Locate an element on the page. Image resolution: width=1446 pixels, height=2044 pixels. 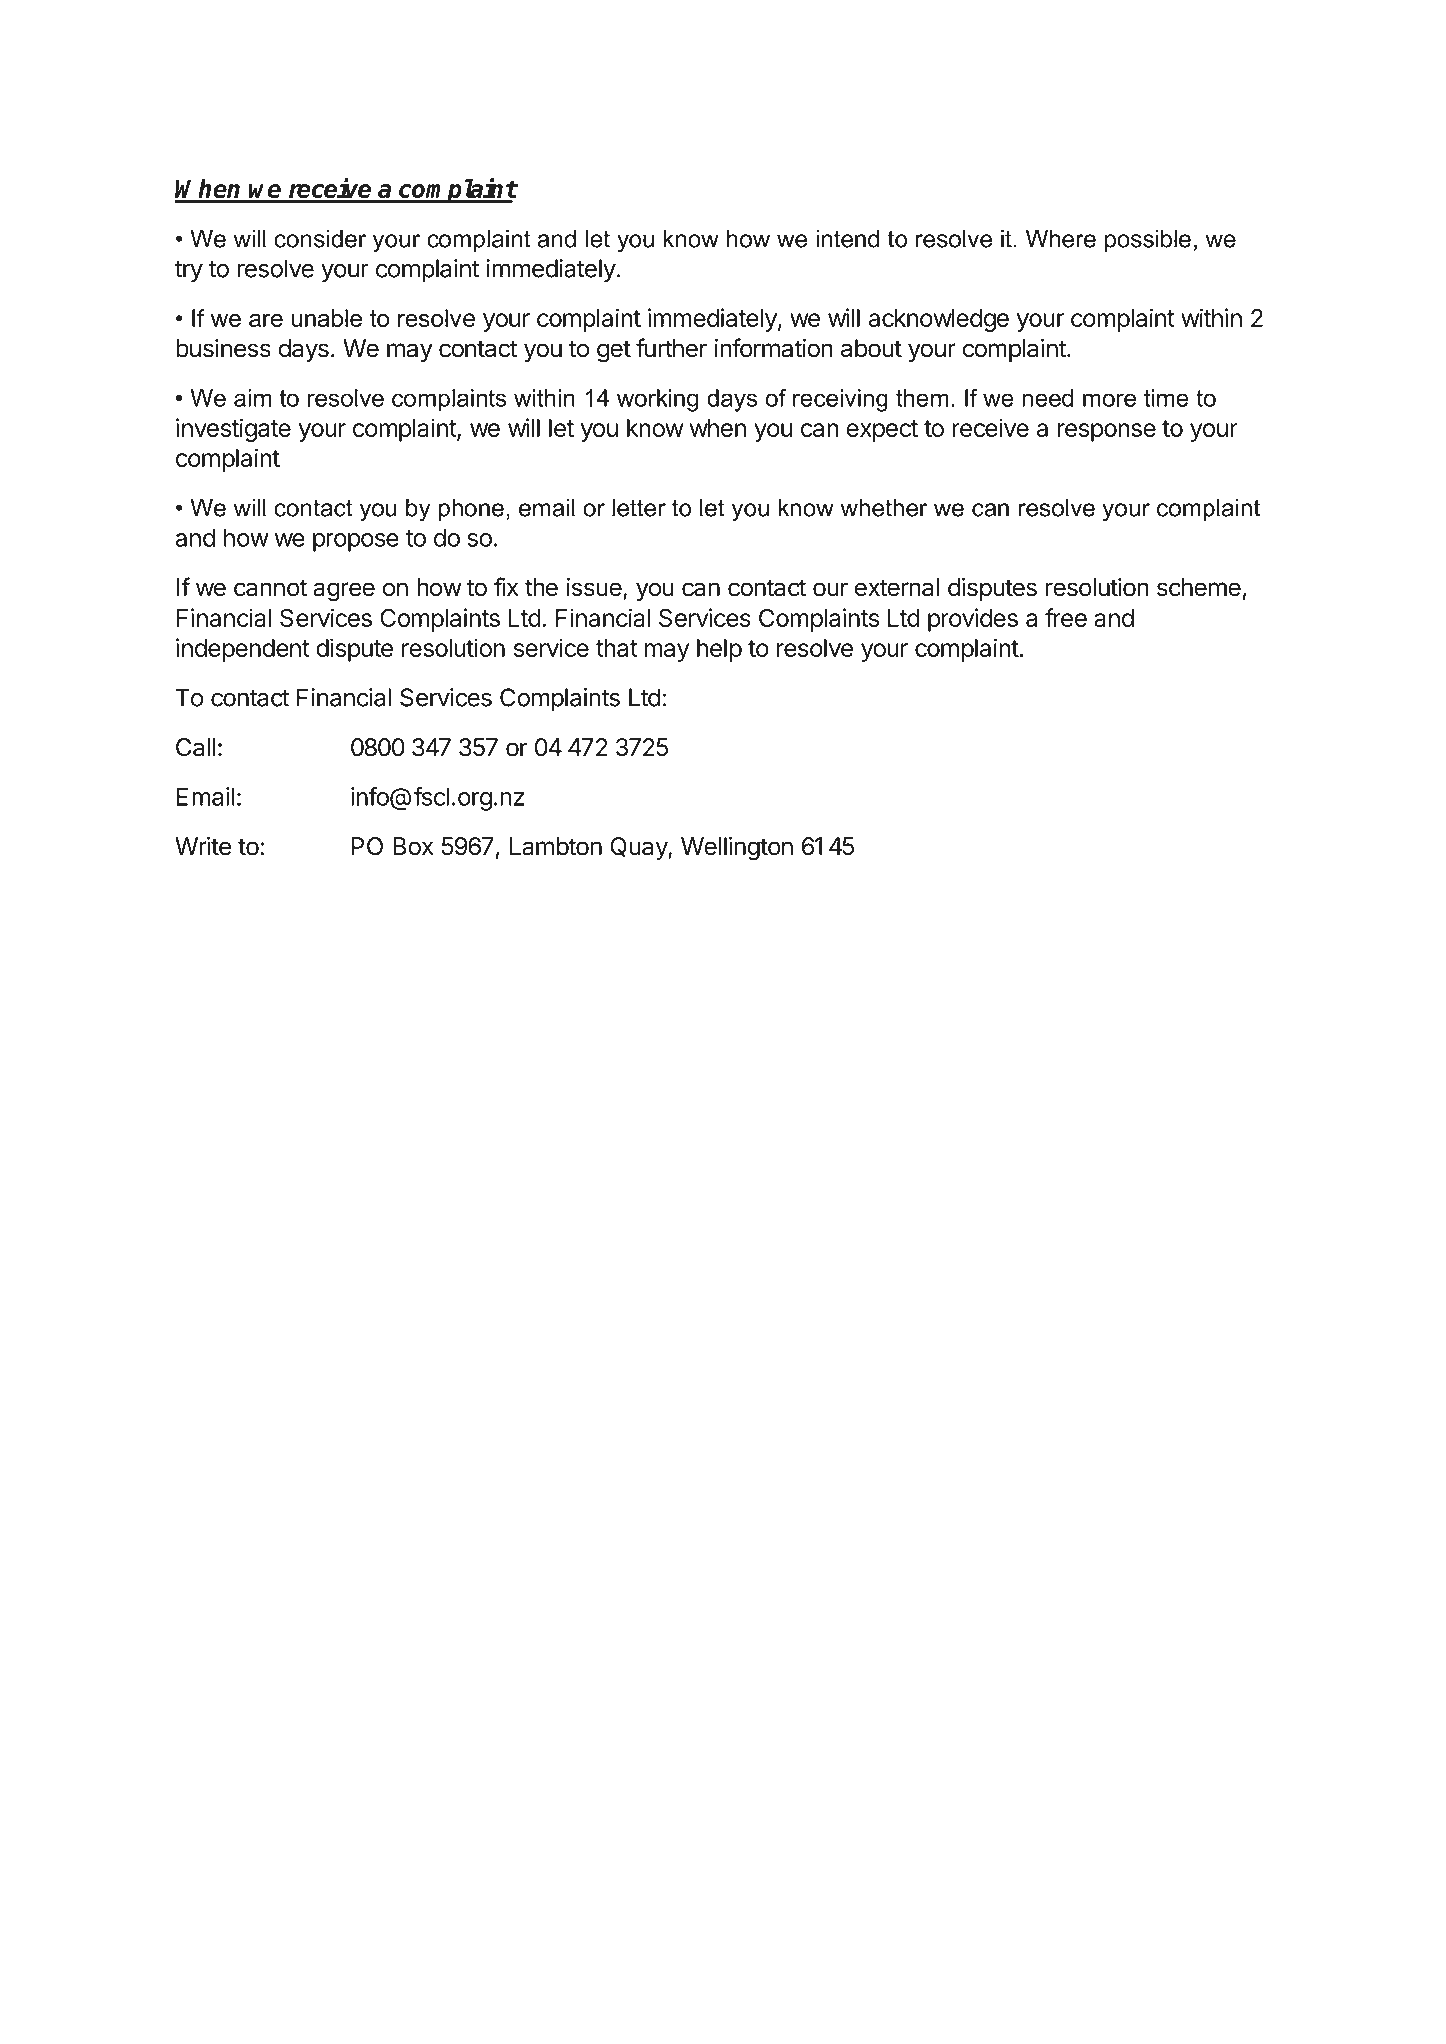
Box is located at coordinates (413, 846).
